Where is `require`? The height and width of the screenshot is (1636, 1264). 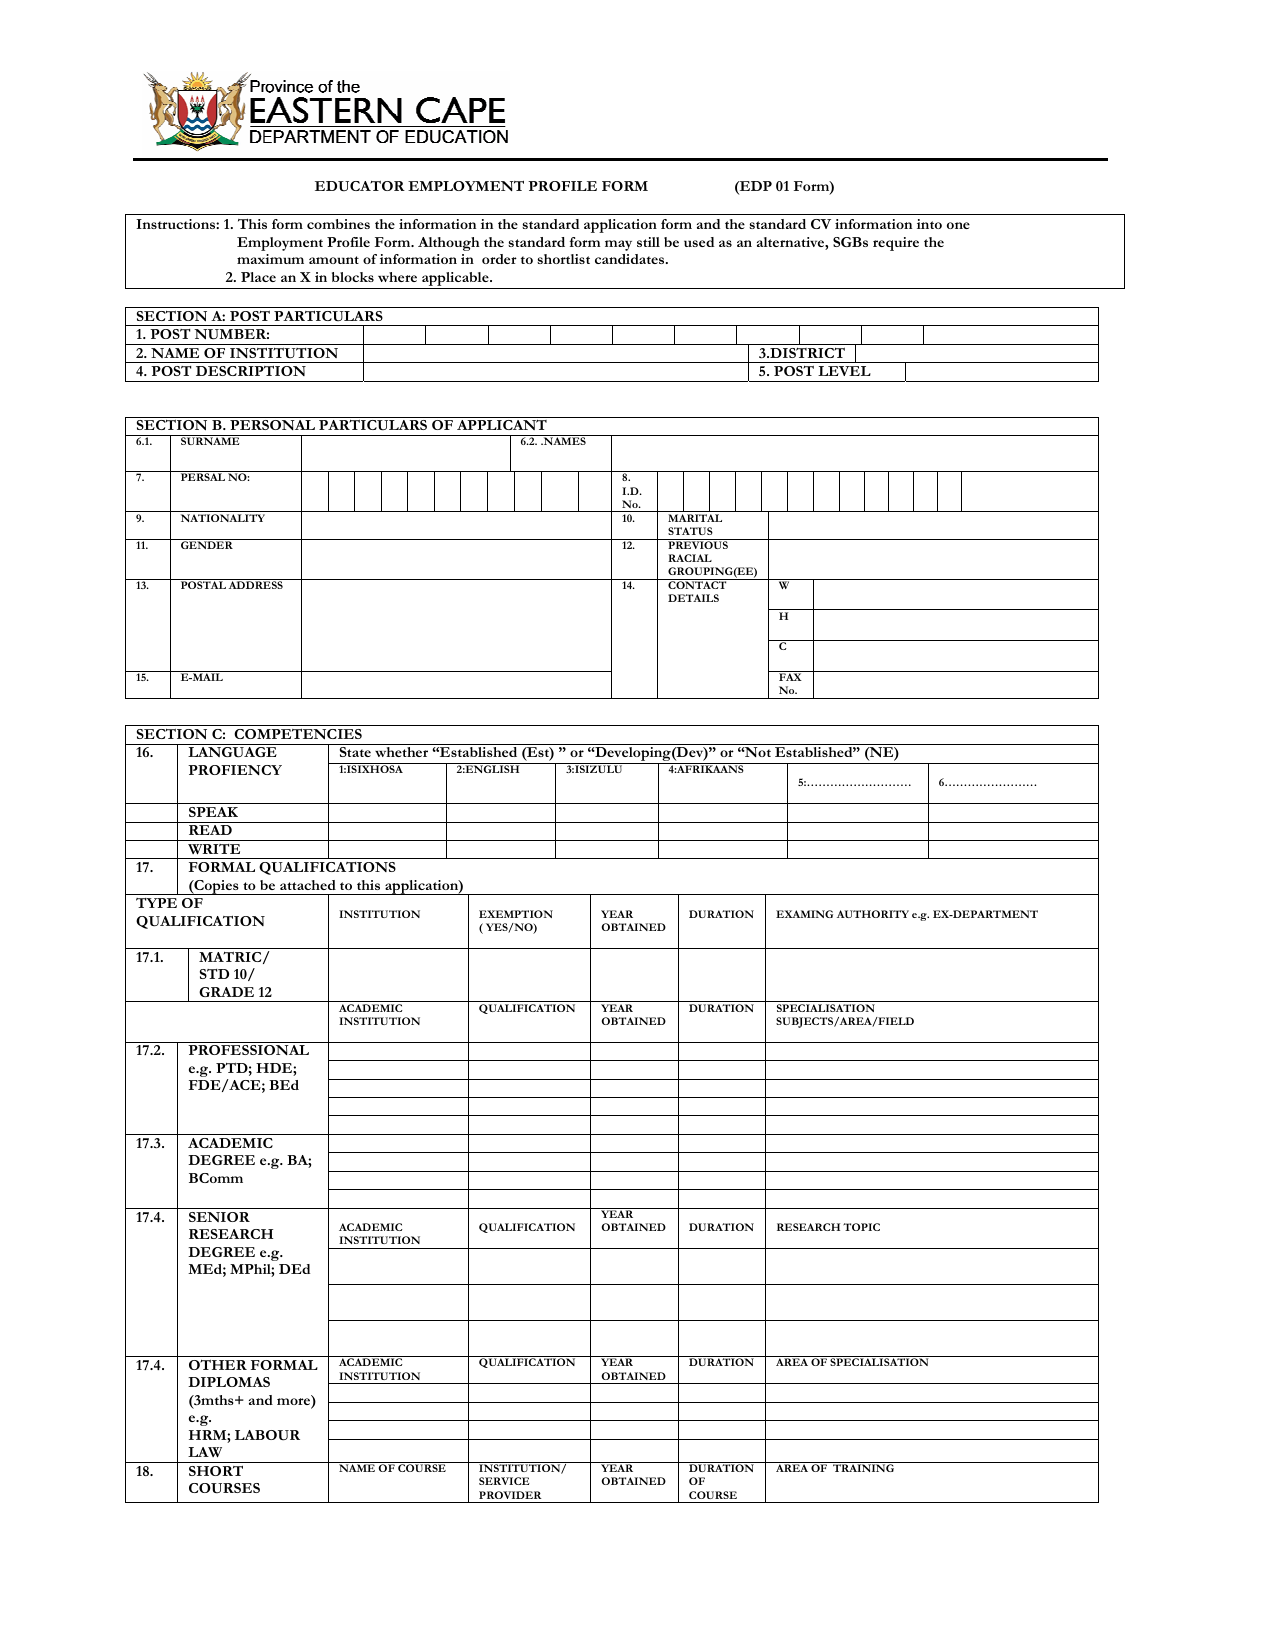 require is located at coordinates (896, 244).
